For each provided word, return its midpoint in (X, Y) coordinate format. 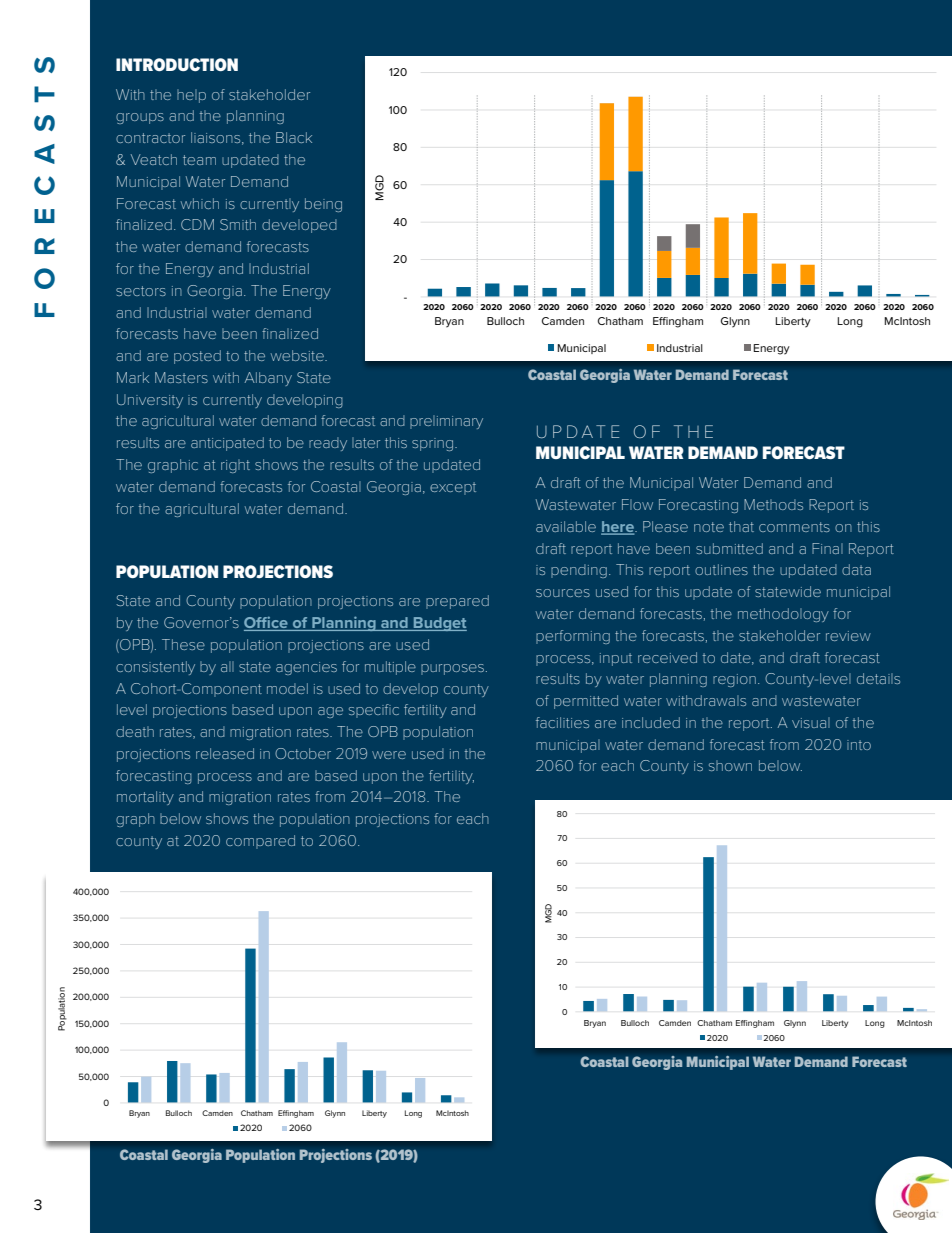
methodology (783, 615)
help (191, 96)
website (298, 355)
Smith (238, 224)
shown (730, 765)
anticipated (227, 444)
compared (260, 842)
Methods (773, 504)
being (323, 205)
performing (573, 637)
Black (294, 137)
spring (434, 444)
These (183, 644)
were (389, 755)
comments (794, 527)
